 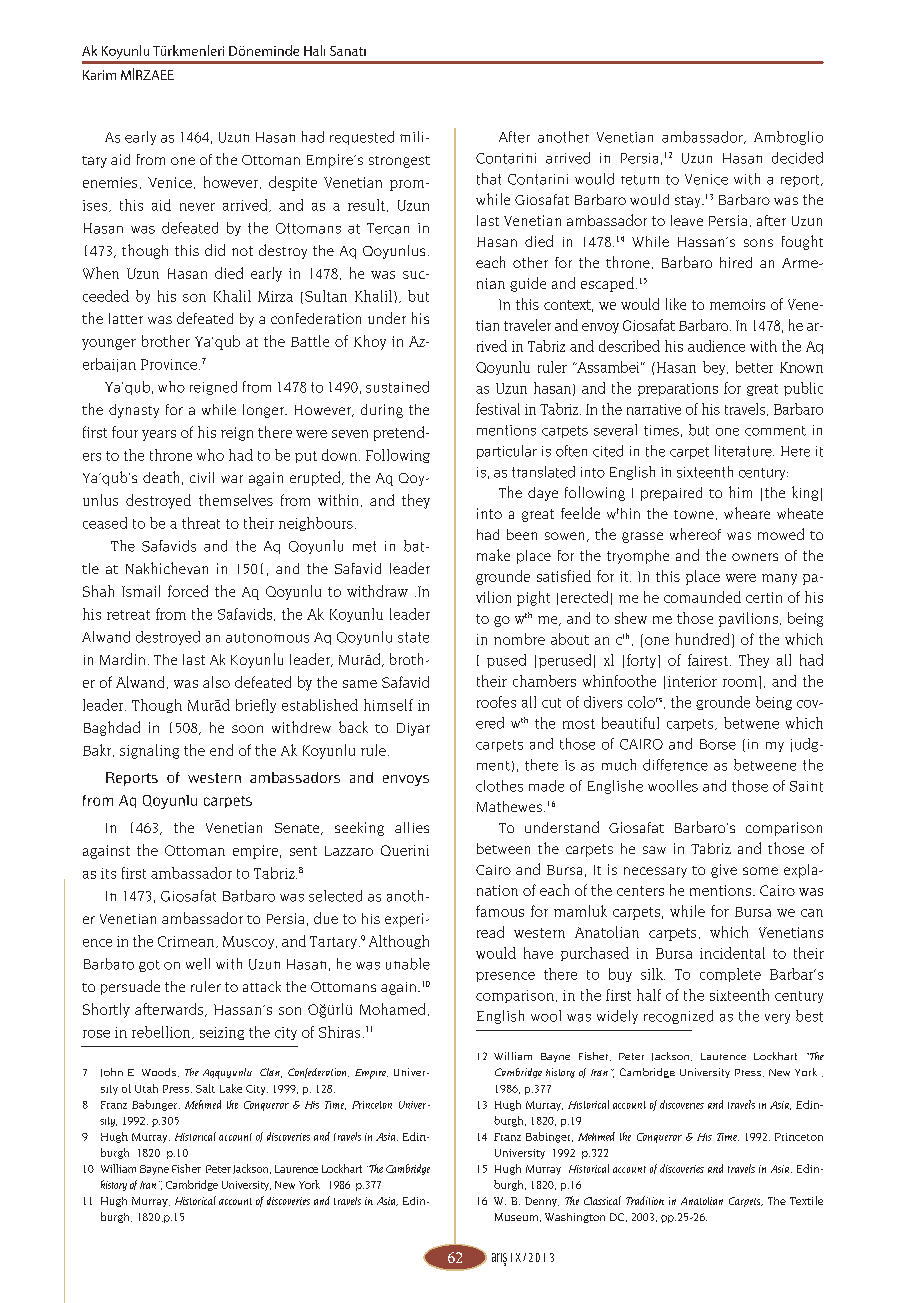 I want to click on also, so click(x=216, y=682).
